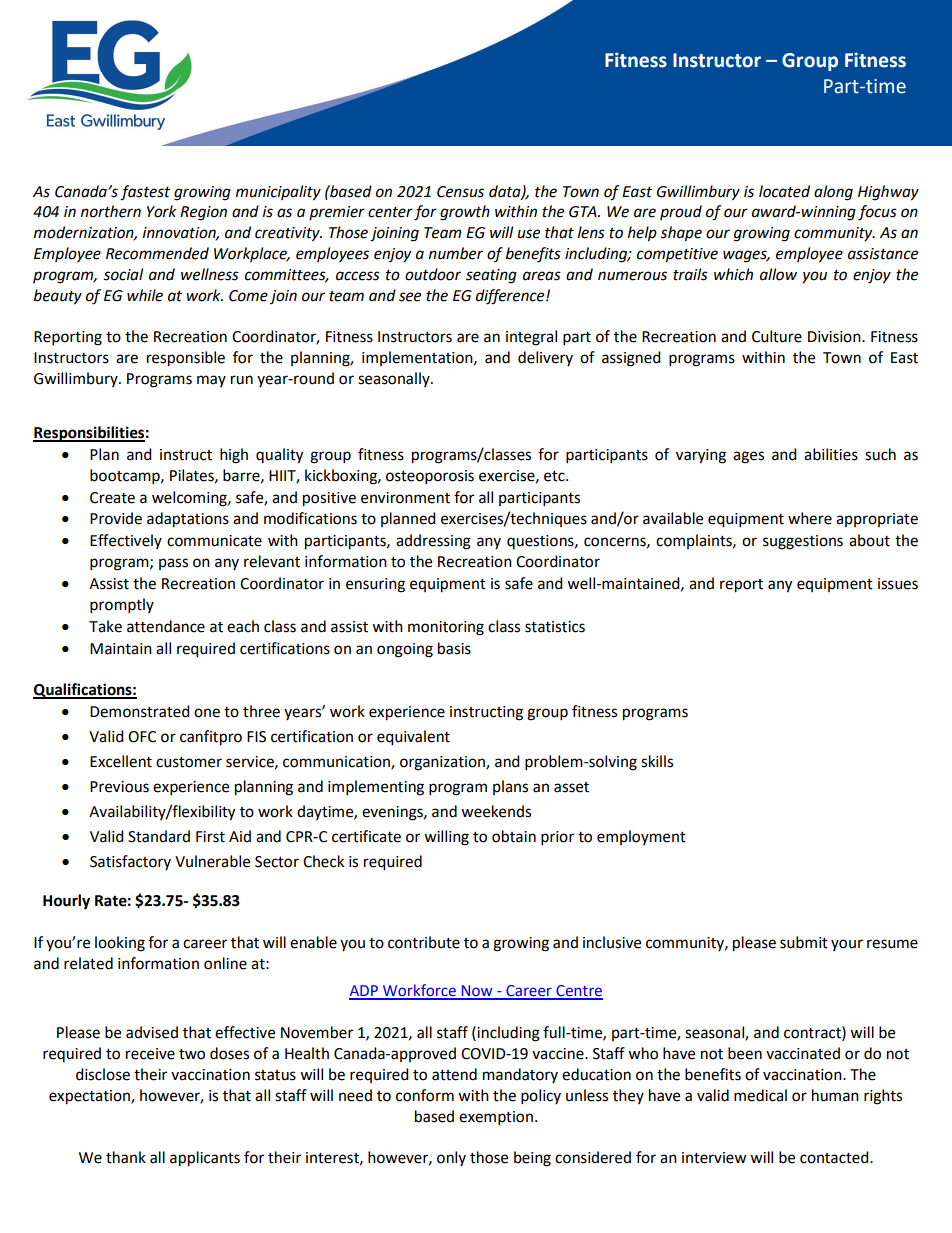  Describe the element at coordinates (898, 584) in the document. I see `issues` at that location.
